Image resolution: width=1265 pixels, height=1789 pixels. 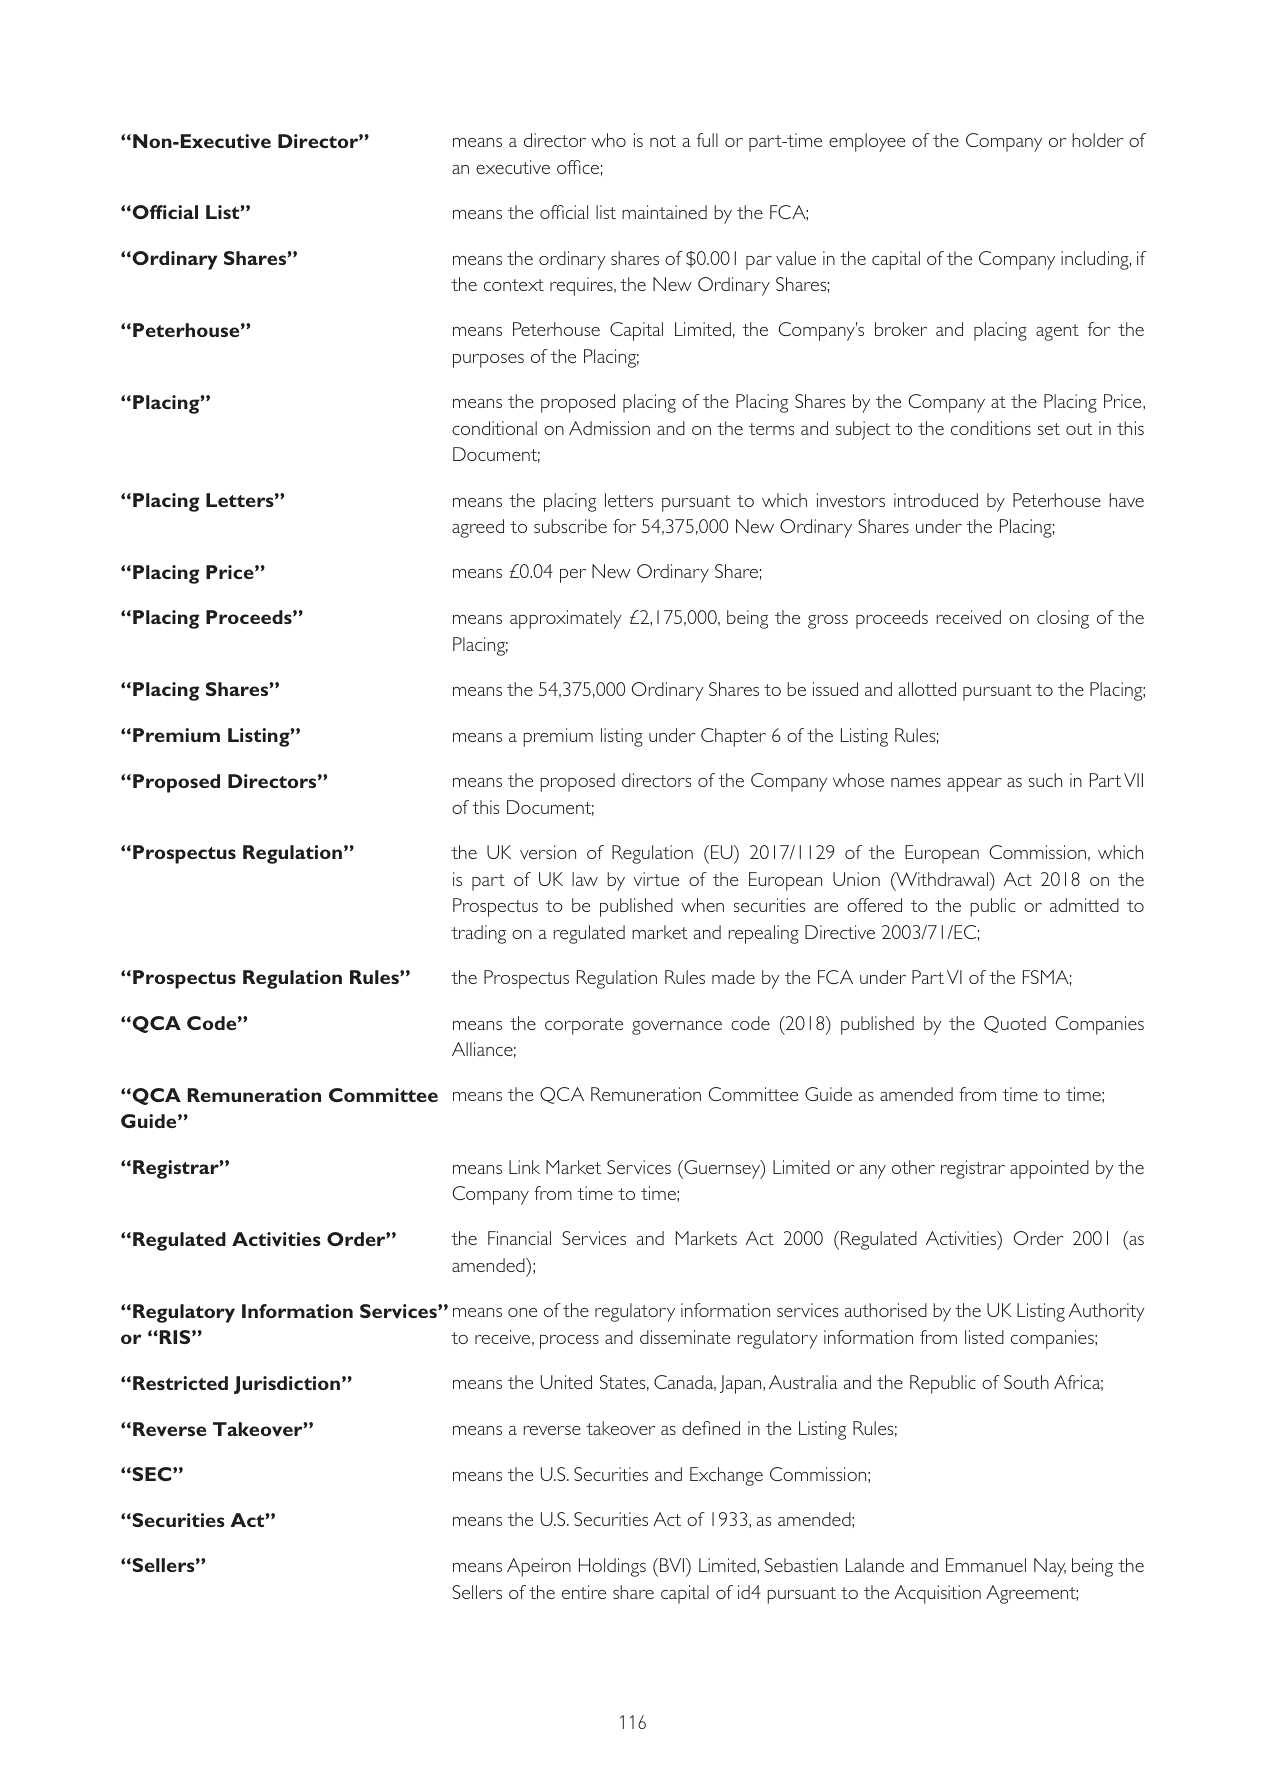 What do you see at coordinates (664, 212) in the screenshot?
I see `maintained` at bounding box center [664, 212].
